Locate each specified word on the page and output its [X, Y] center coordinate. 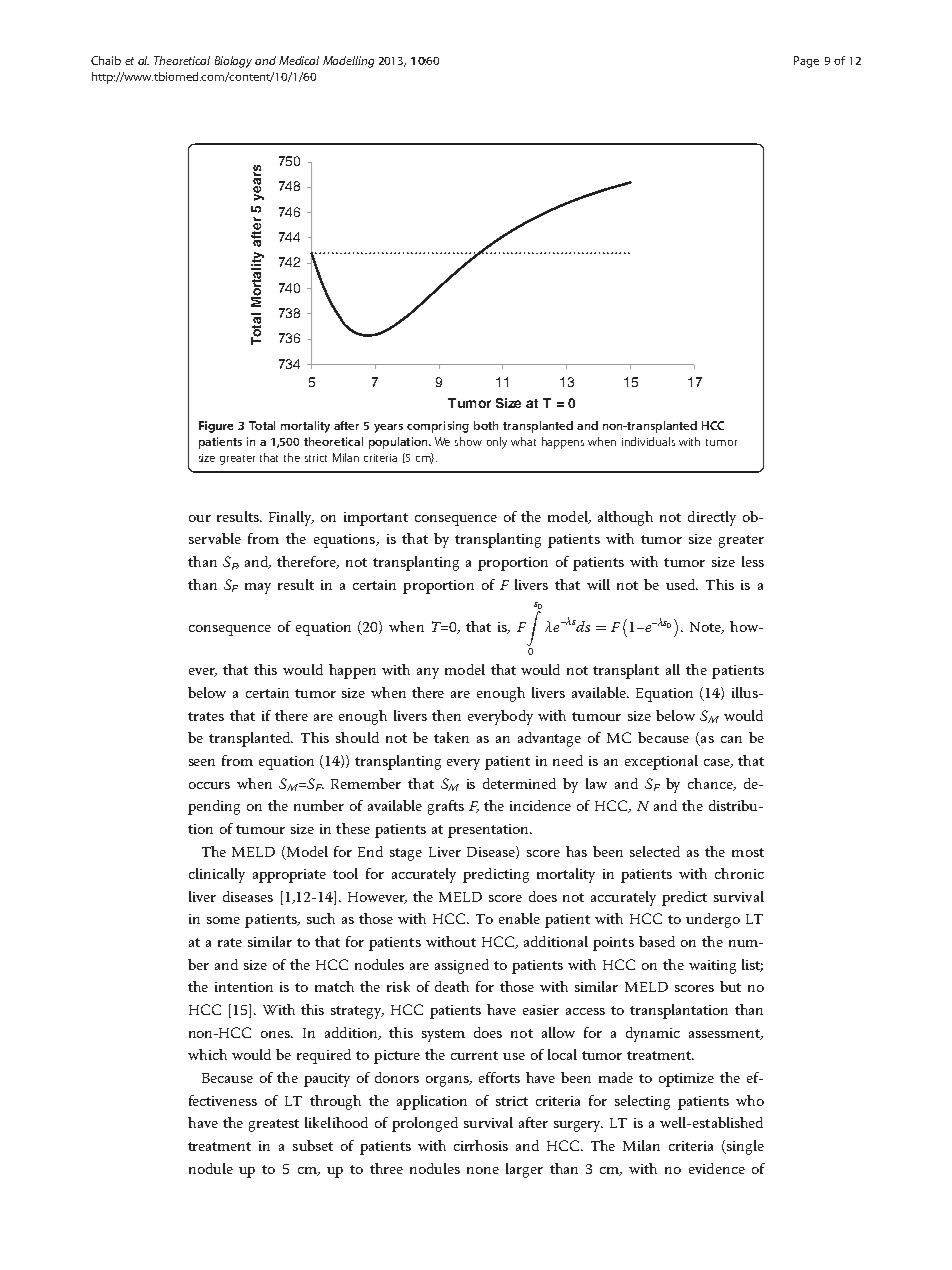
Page [806, 62]
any [428, 673]
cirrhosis [481, 1145]
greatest [274, 1125]
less [753, 561]
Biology [233, 62]
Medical [299, 60]
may [258, 588]
